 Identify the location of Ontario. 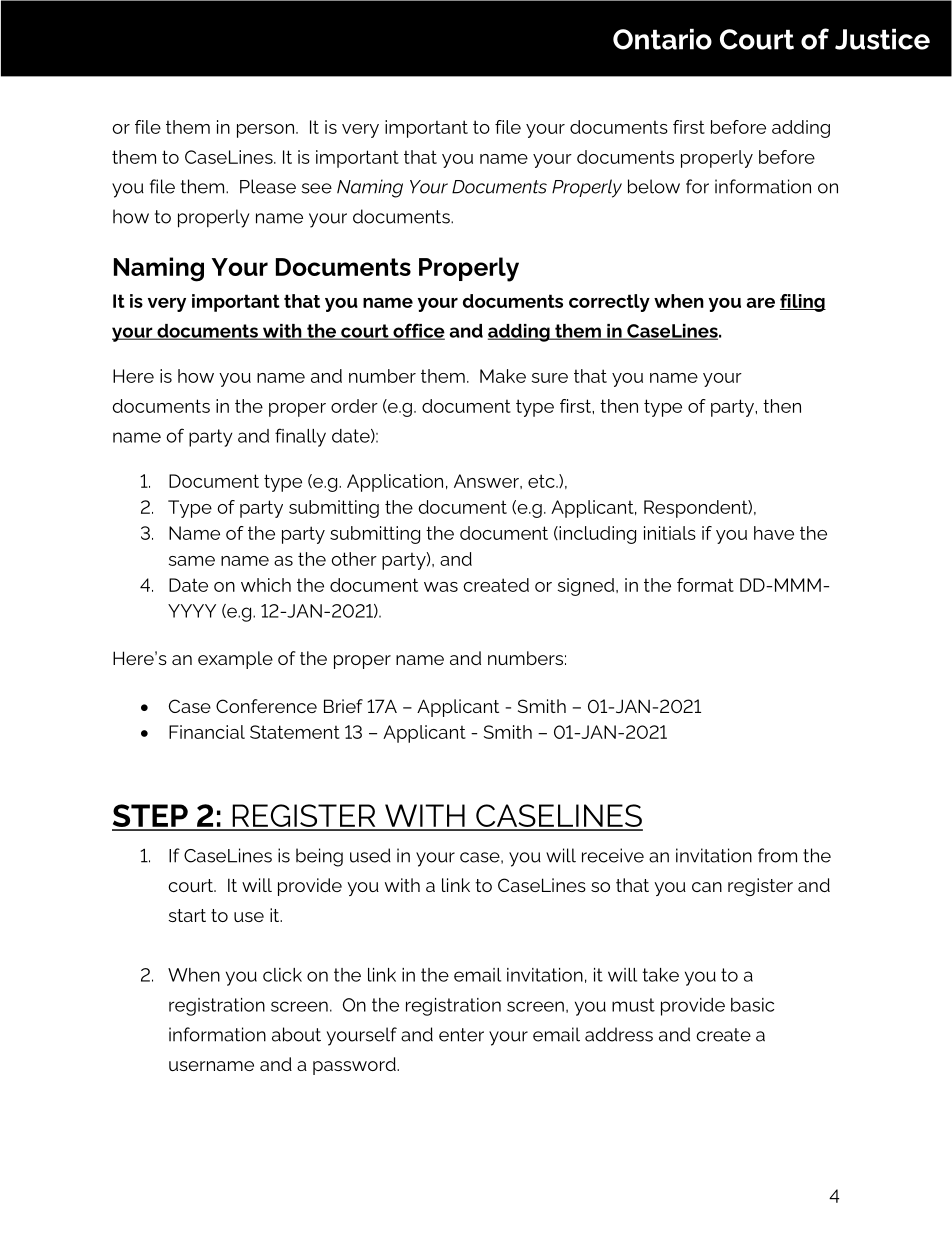
(662, 39).
